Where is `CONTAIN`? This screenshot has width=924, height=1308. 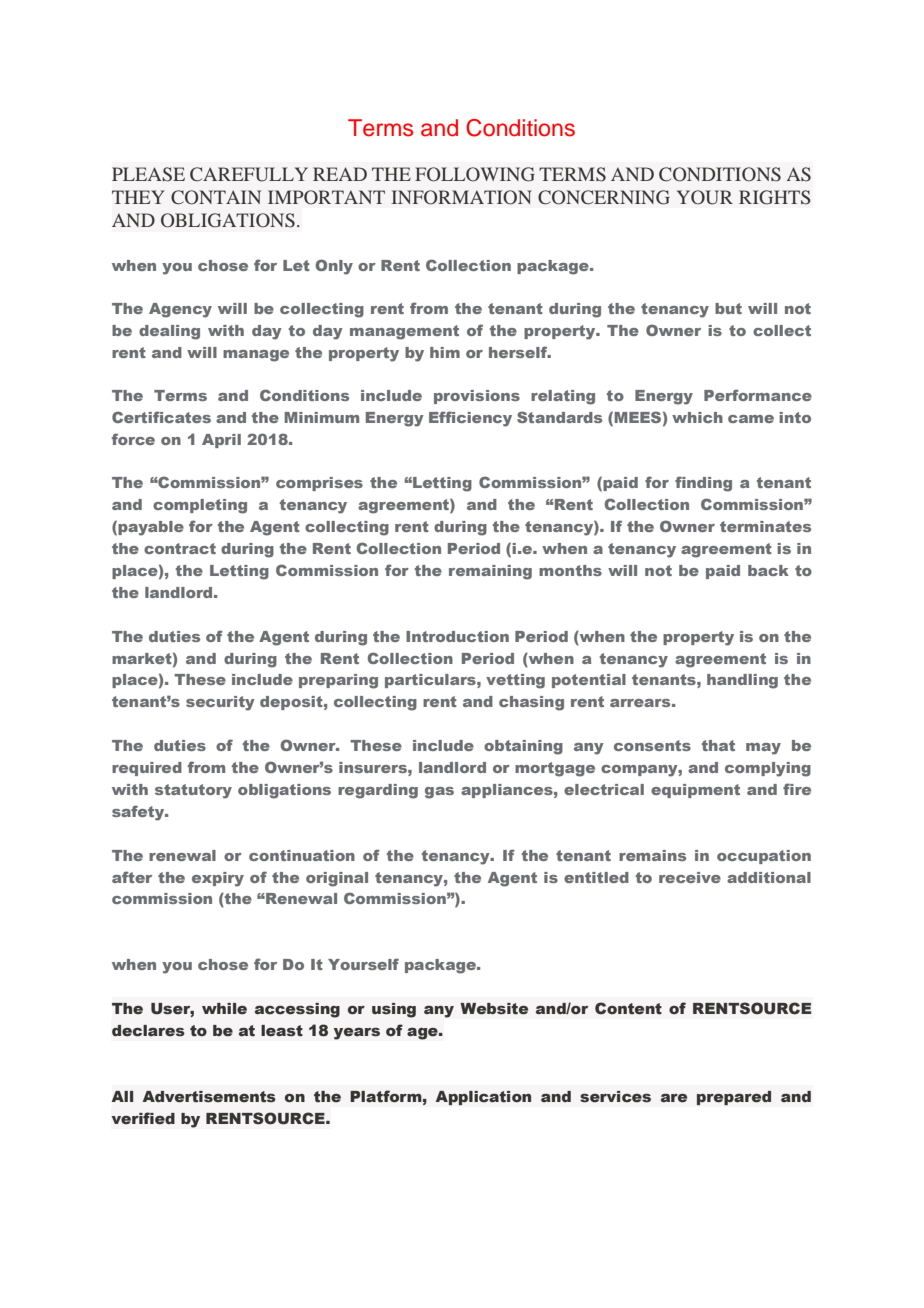
CONTAIN is located at coordinates (216, 197).
